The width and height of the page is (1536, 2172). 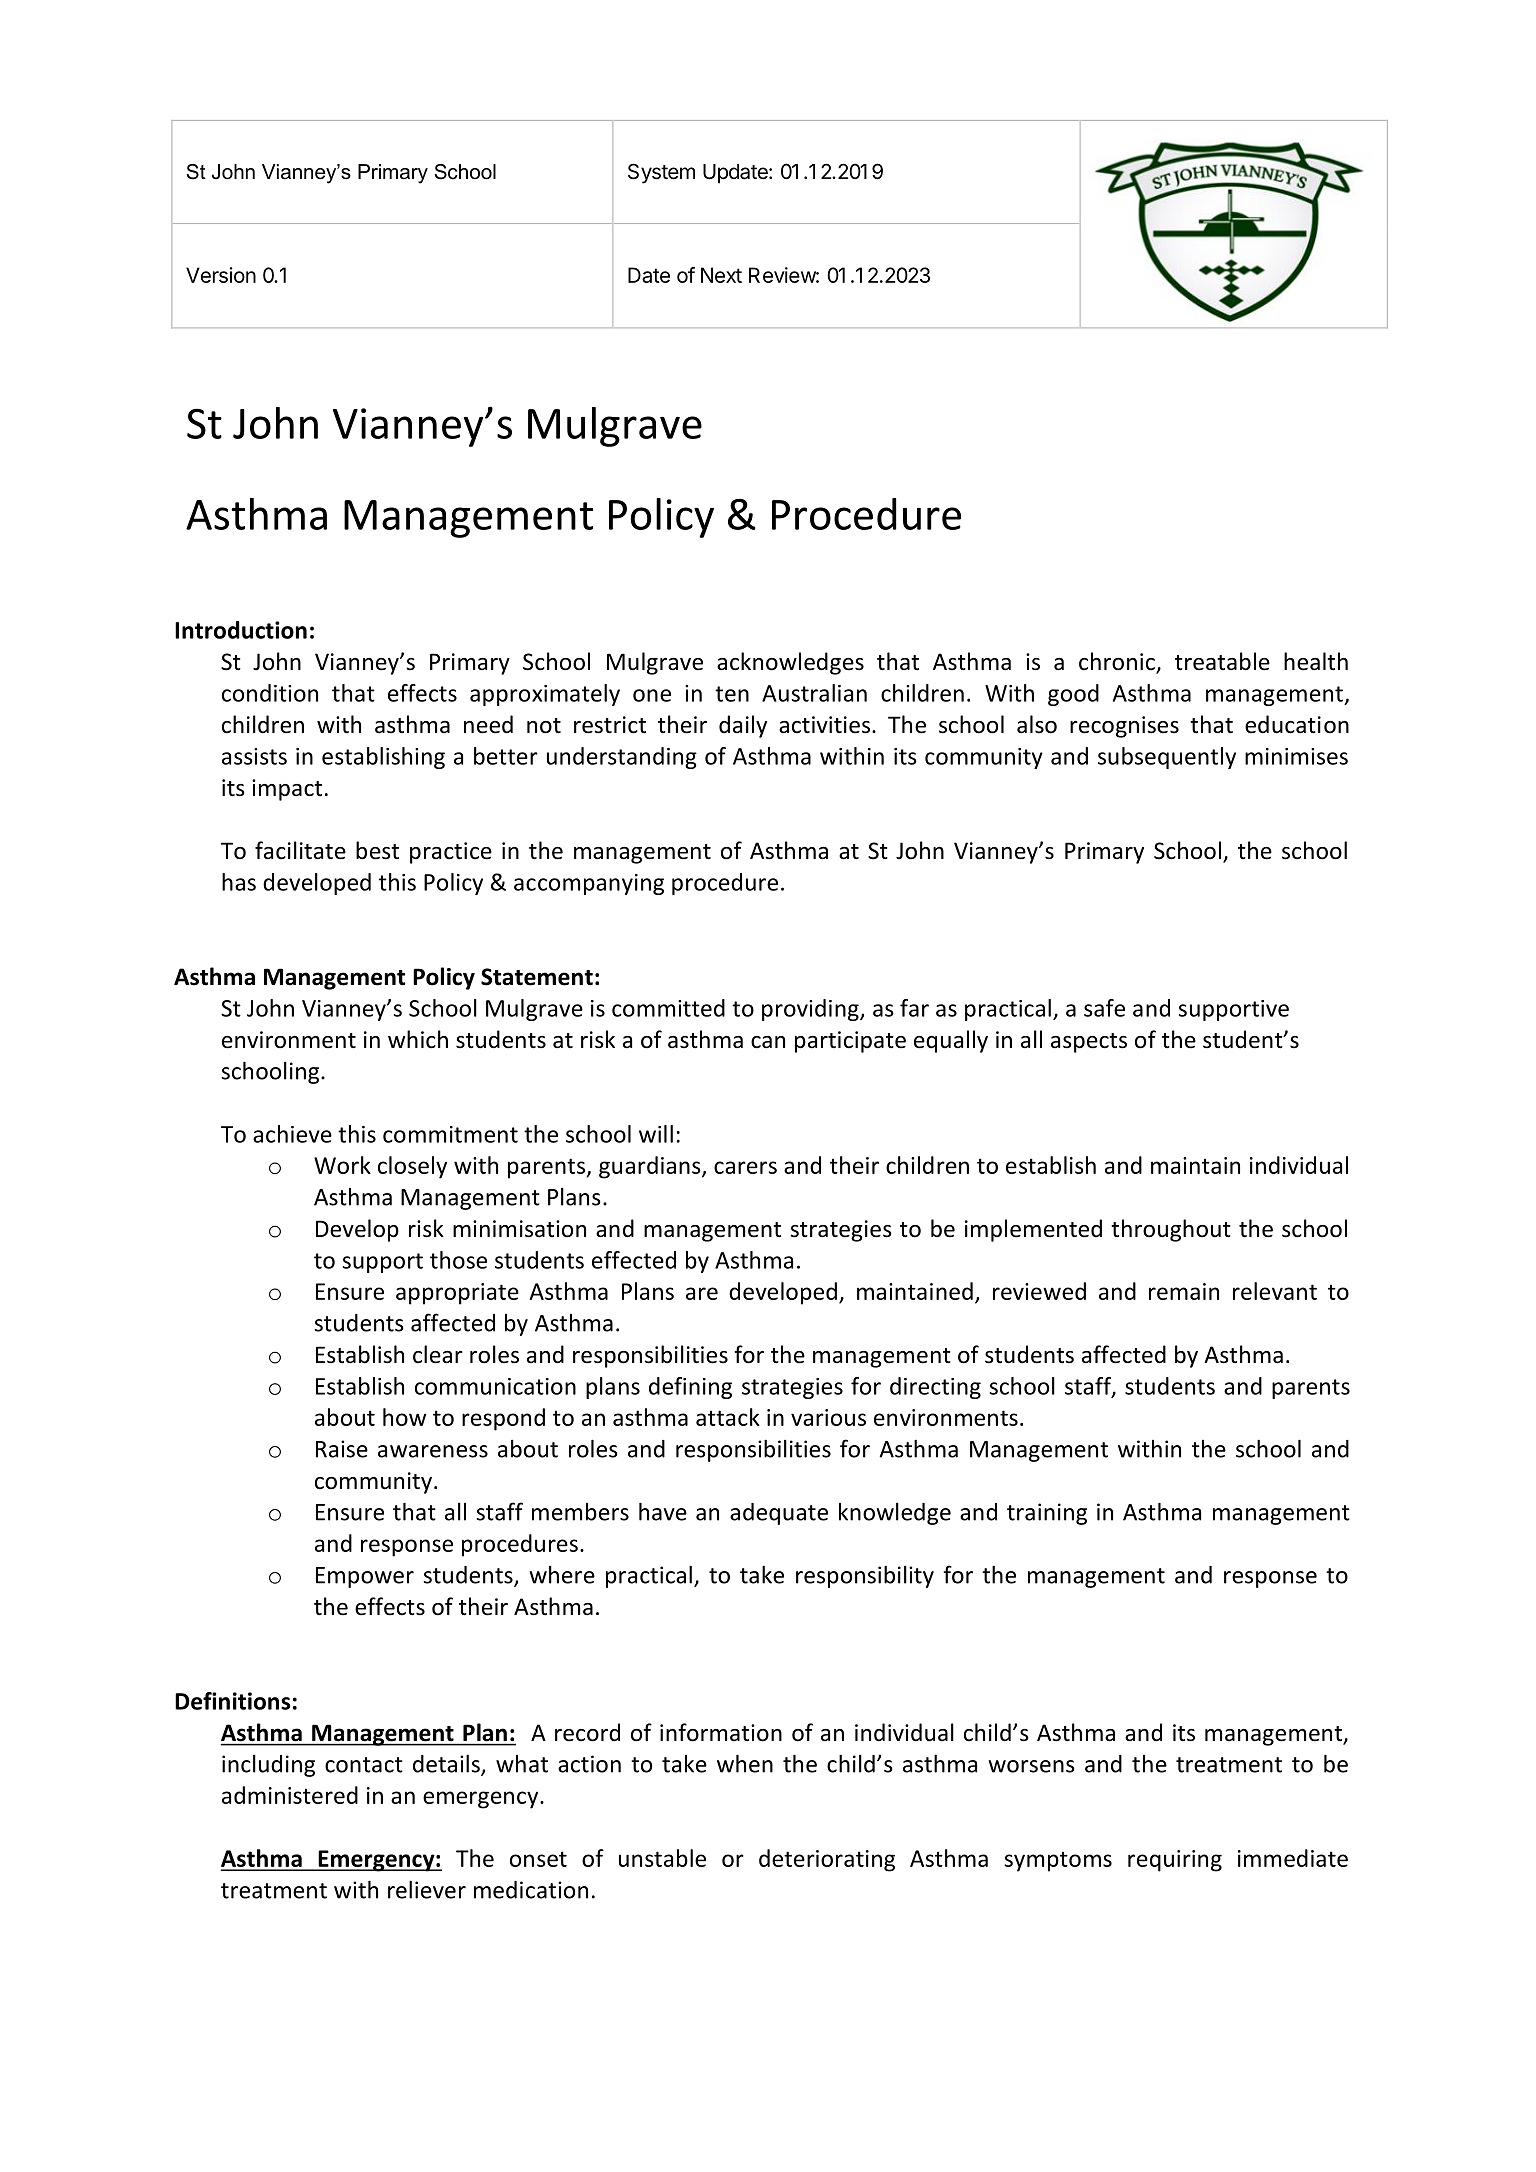 What do you see at coordinates (1222, 661) in the page?
I see `treatable` at bounding box center [1222, 661].
